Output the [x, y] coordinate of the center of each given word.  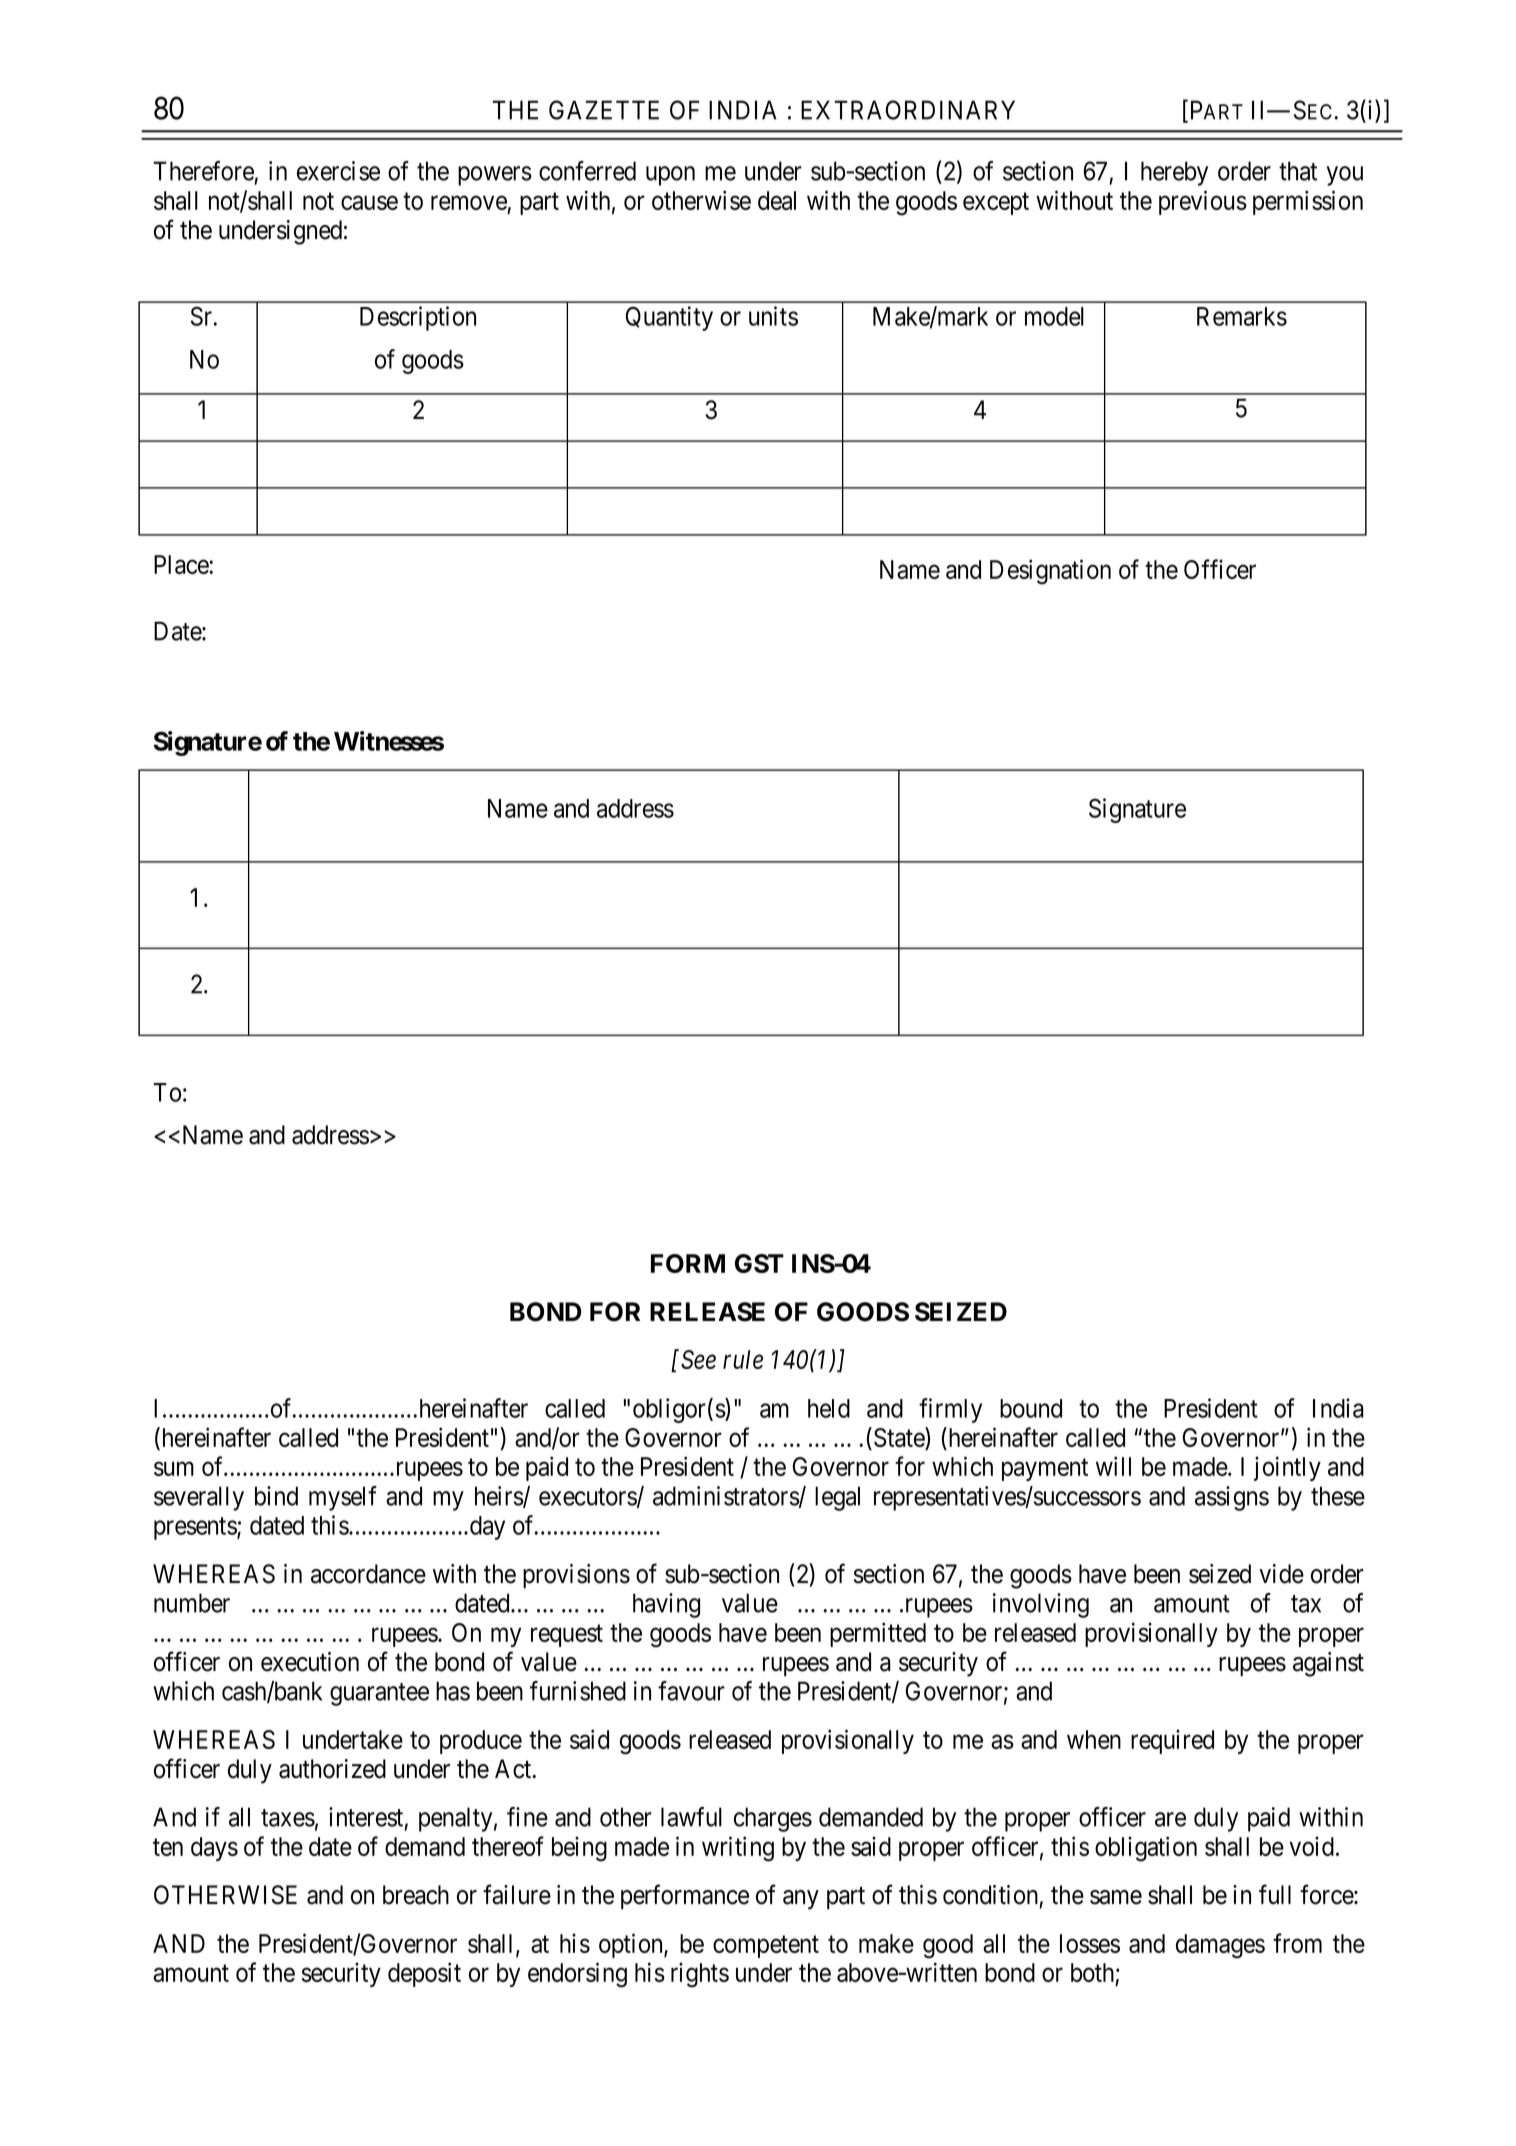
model [1054, 316]
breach [416, 1895]
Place [182, 564]
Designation [1050, 572]
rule [743, 1359]
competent [766, 1947]
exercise [338, 171]
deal [777, 200]
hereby [1174, 173]
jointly [1287, 1468]
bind [276, 1496]
